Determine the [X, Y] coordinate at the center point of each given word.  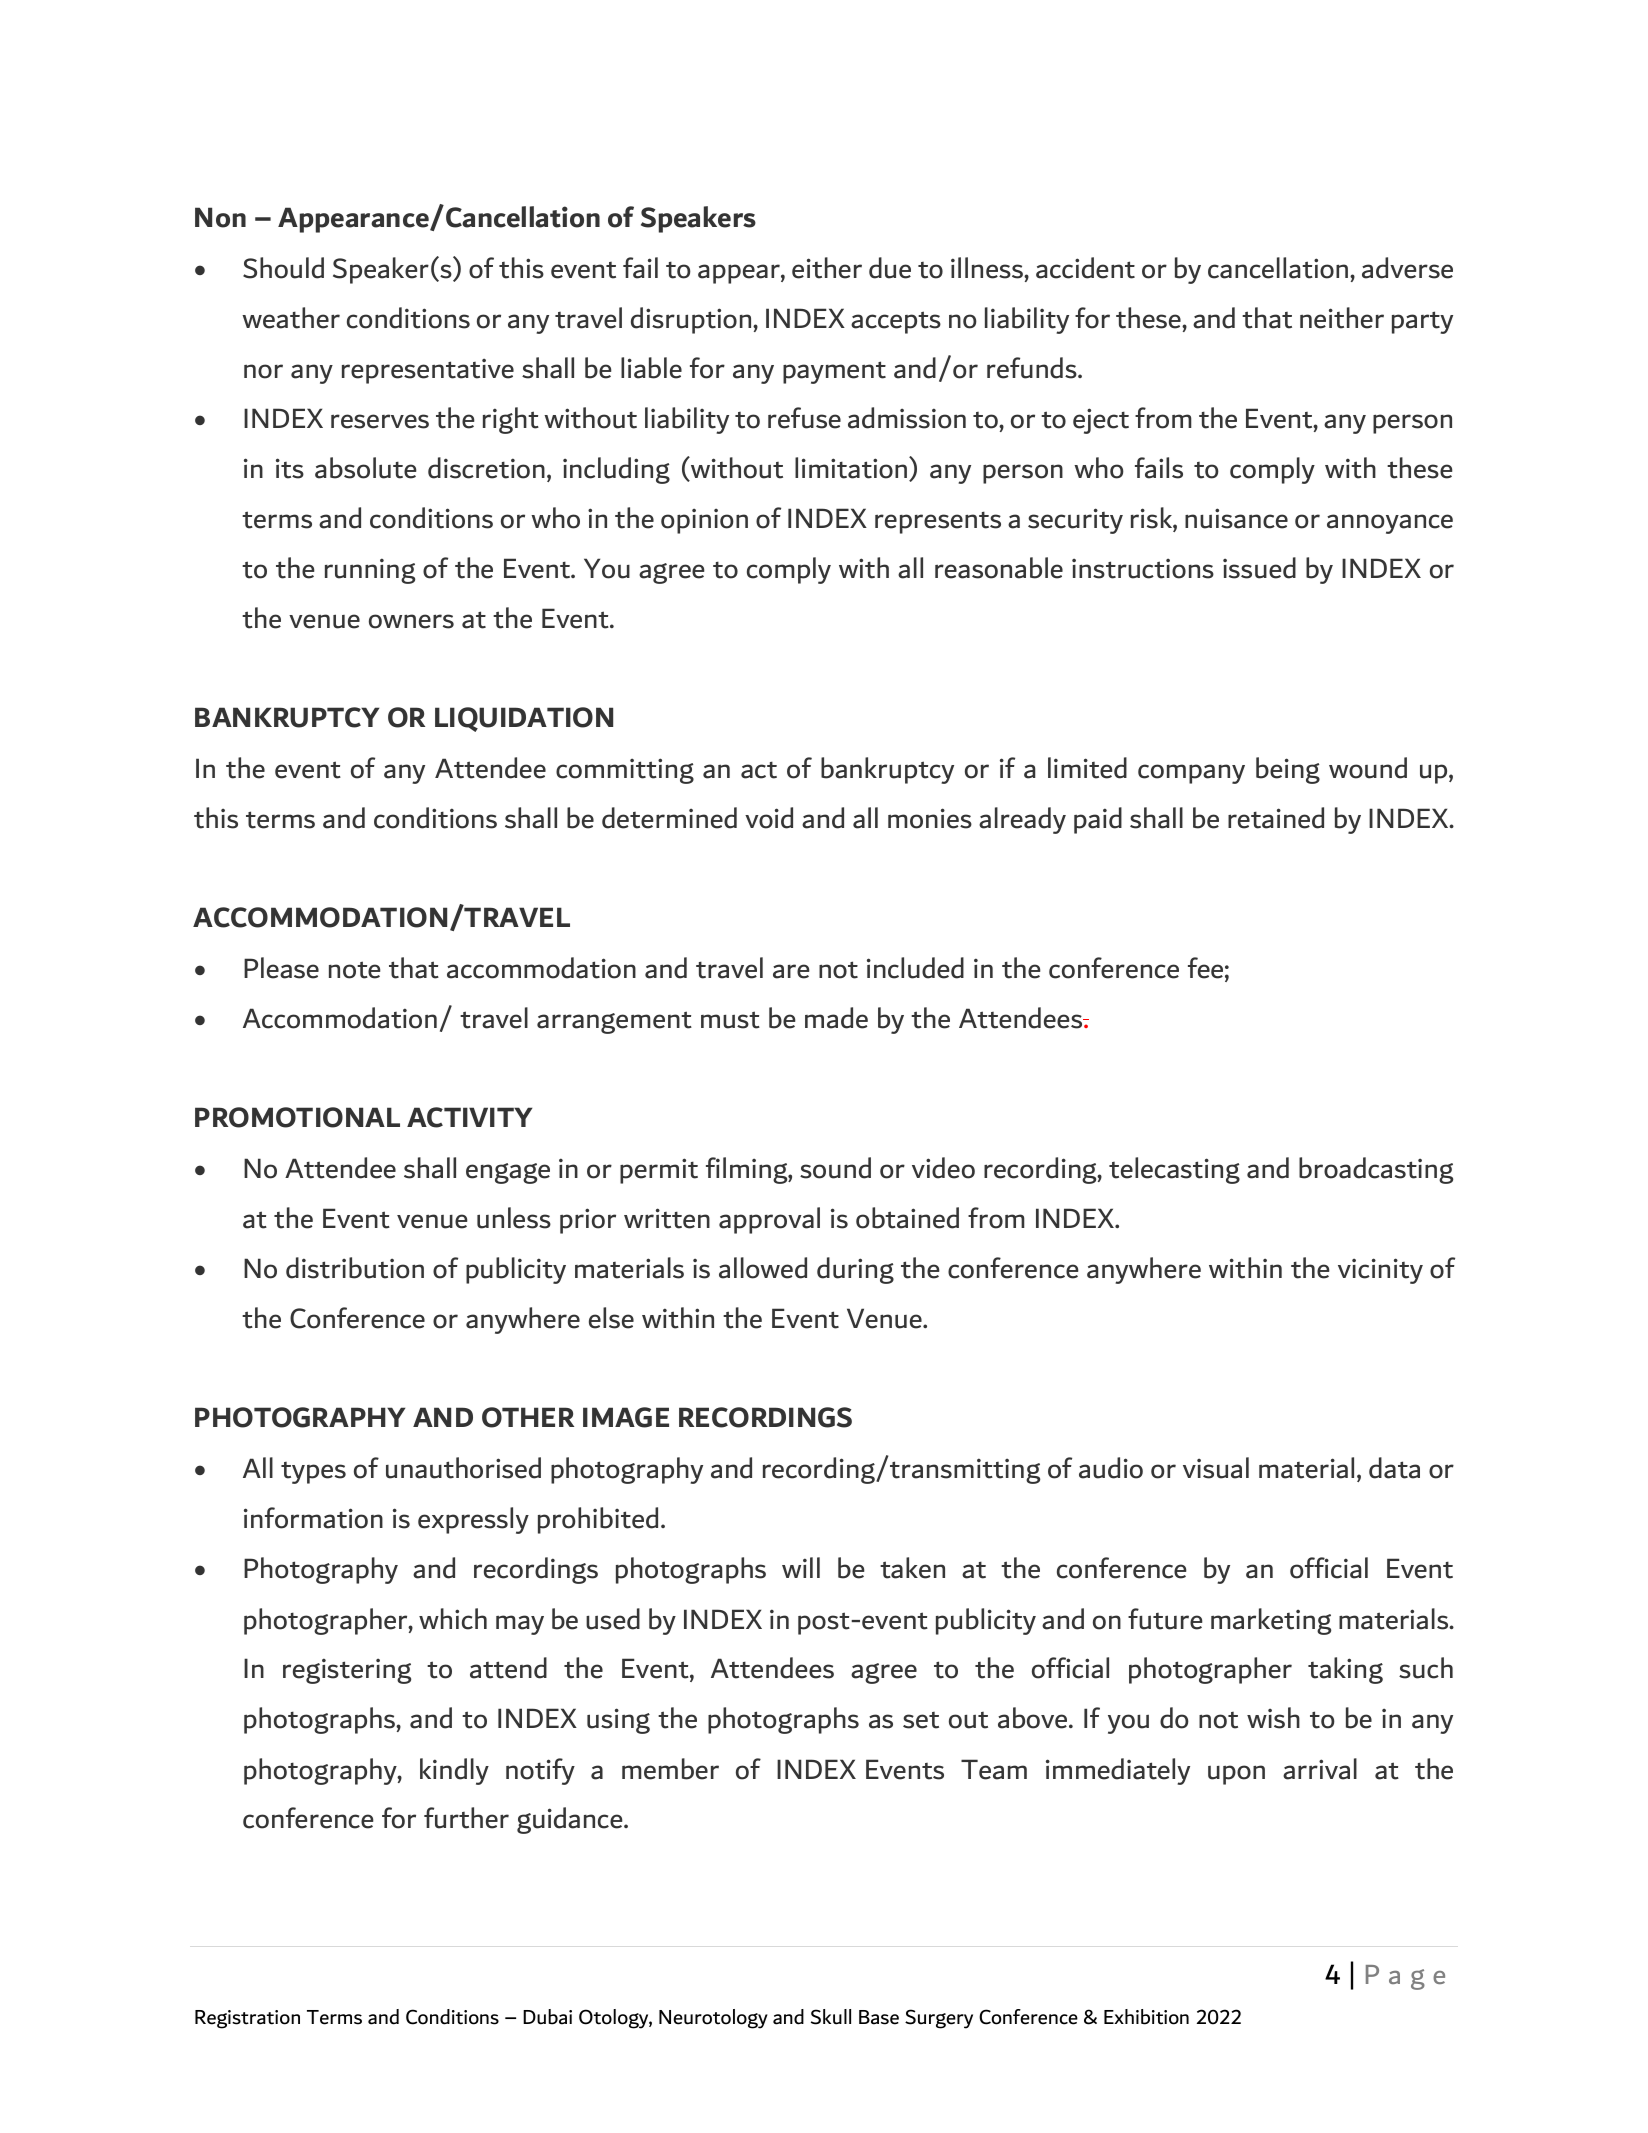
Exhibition [1146, 2017]
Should [283, 268]
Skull [831, 2017]
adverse [1407, 268]
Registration [247, 2019]
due [890, 268]
